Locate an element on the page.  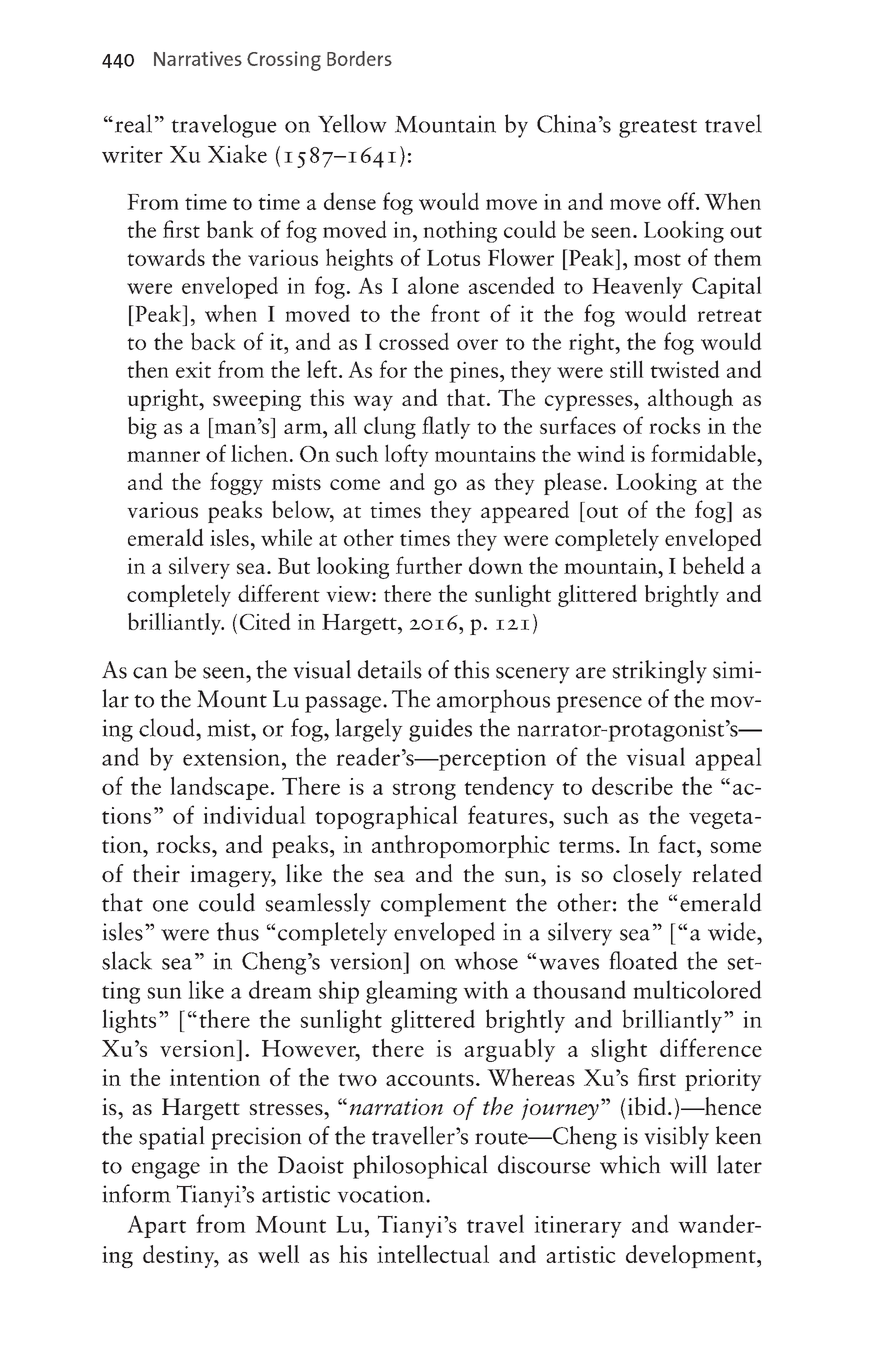
Narratives is located at coordinates (198, 58).
